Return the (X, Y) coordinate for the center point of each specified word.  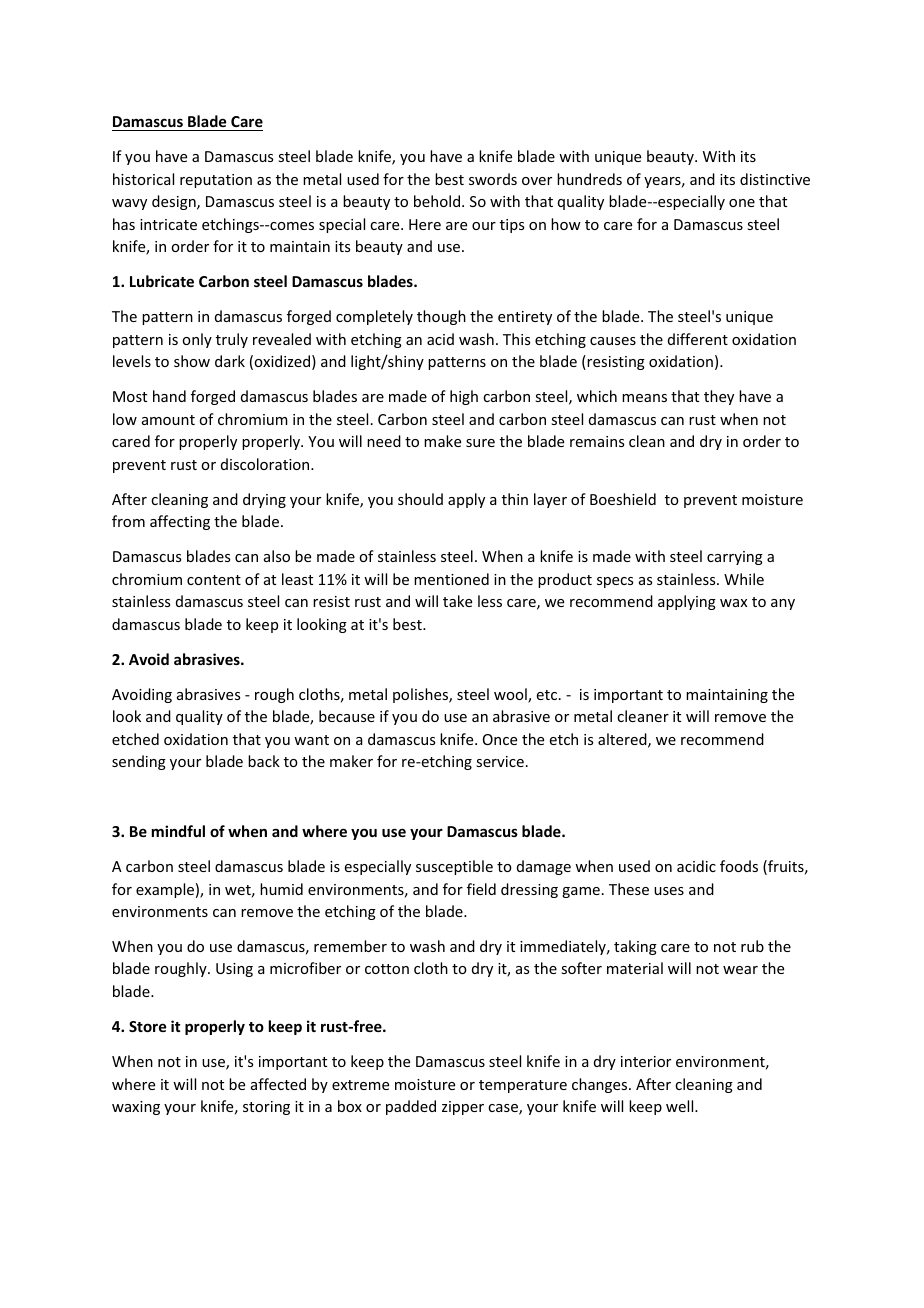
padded (411, 1107)
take (457, 601)
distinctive (775, 179)
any (783, 604)
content (214, 580)
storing (266, 1108)
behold (438, 201)
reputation (216, 181)
